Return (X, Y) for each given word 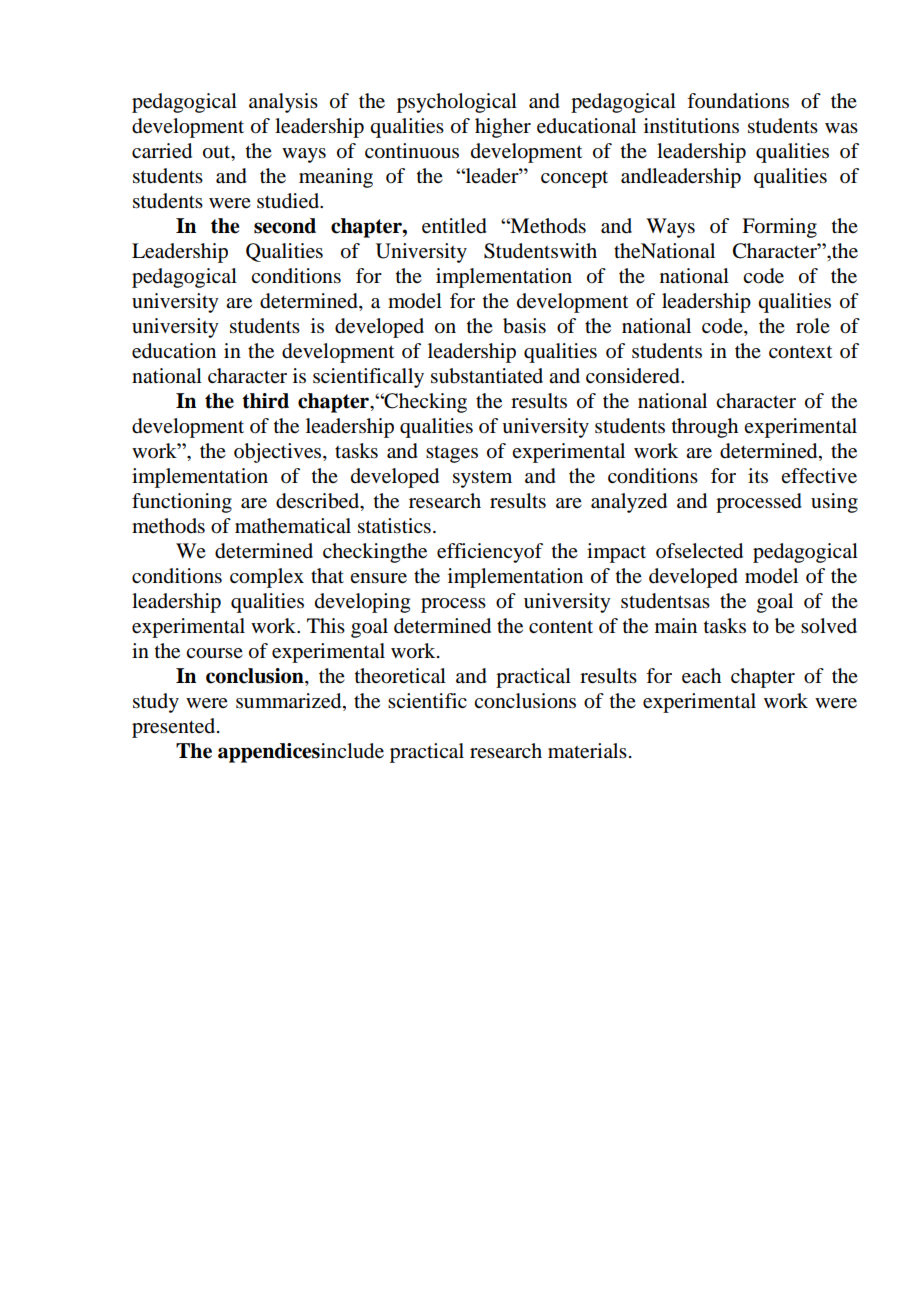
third (265, 401)
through (705, 428)
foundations (738, 101)
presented (175, 728)
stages (452, 454)
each (701, 676)
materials (587, 751)
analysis (283, 103)
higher (503, 128)
